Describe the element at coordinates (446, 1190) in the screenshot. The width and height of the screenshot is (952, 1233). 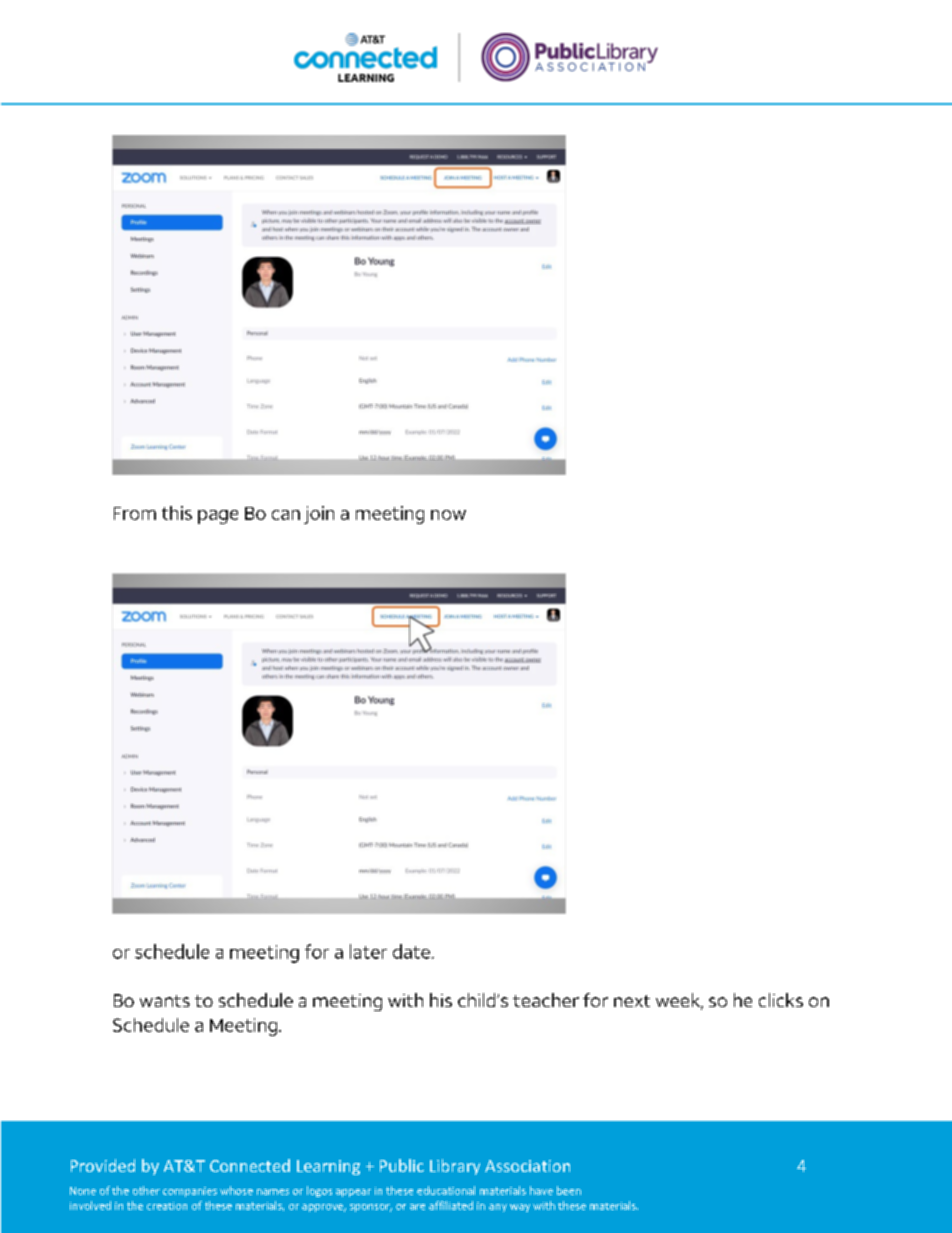
I see `educational` at that location.
